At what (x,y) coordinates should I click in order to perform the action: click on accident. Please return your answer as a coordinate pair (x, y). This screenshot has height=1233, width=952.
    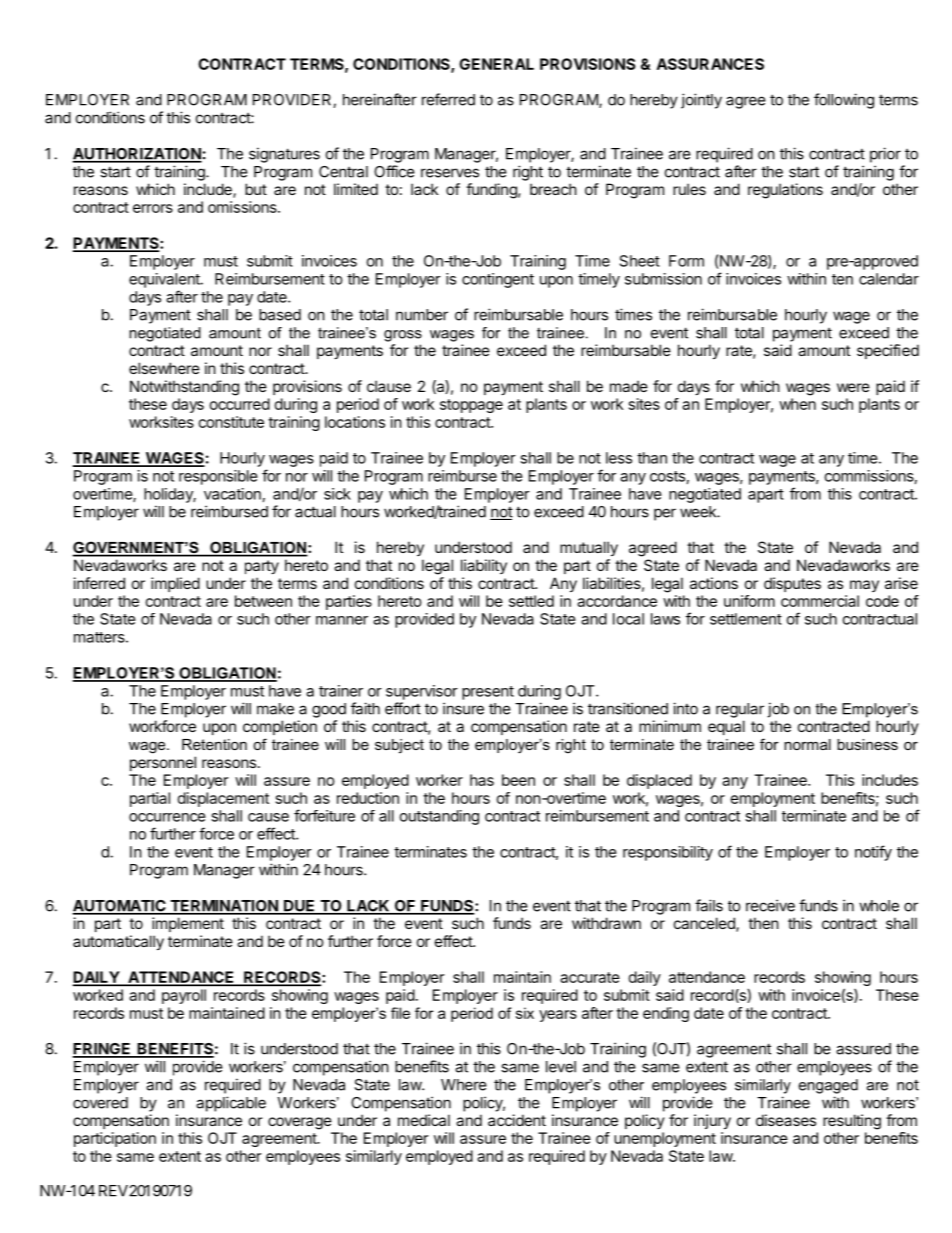
    Looking at the image, I should click on (517, 1120).
